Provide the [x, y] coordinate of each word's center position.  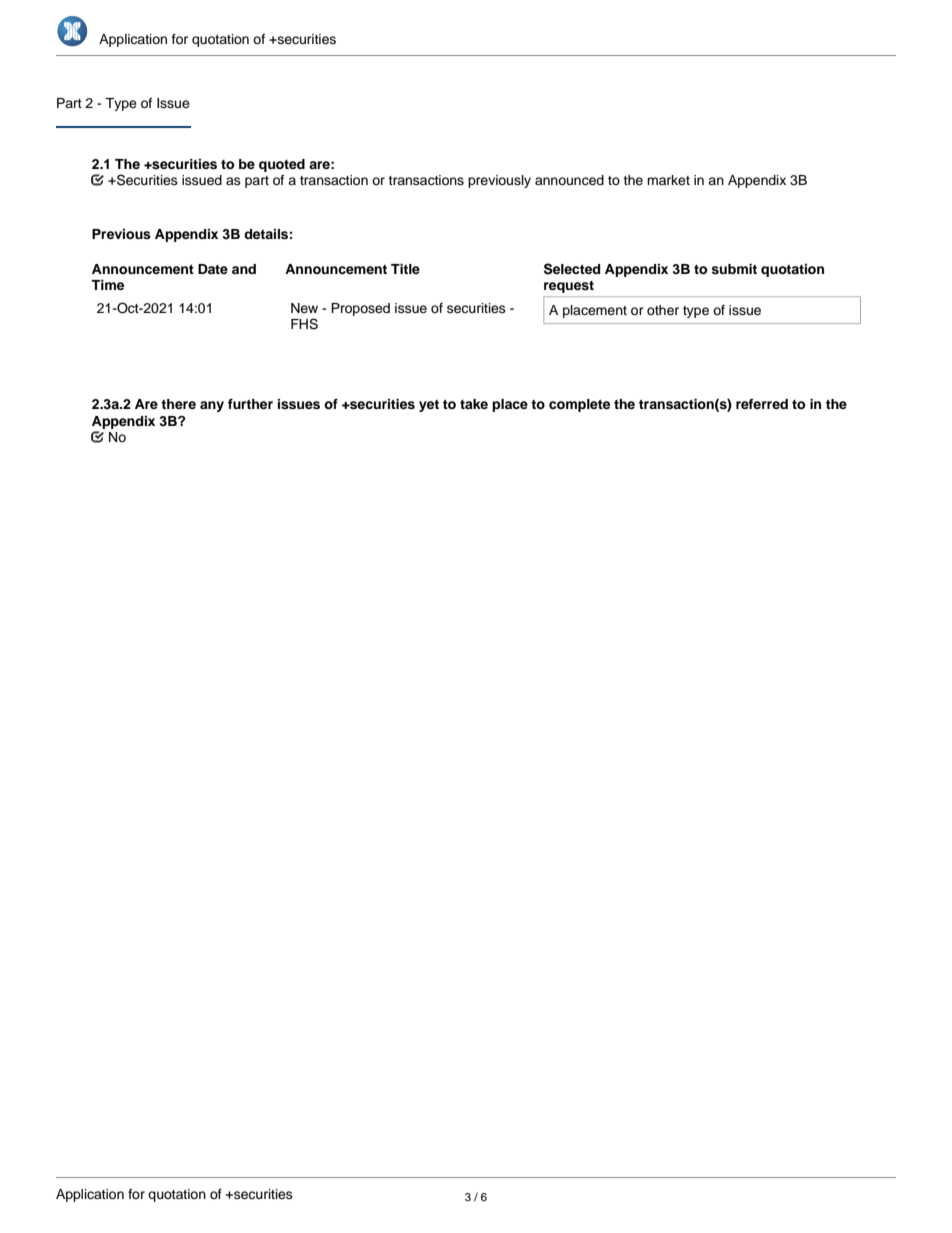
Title [405, 269]
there [178, 404]
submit [734, 269]
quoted [282, 165]
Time [107, 285]
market [668, 180]
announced [569, 180]
